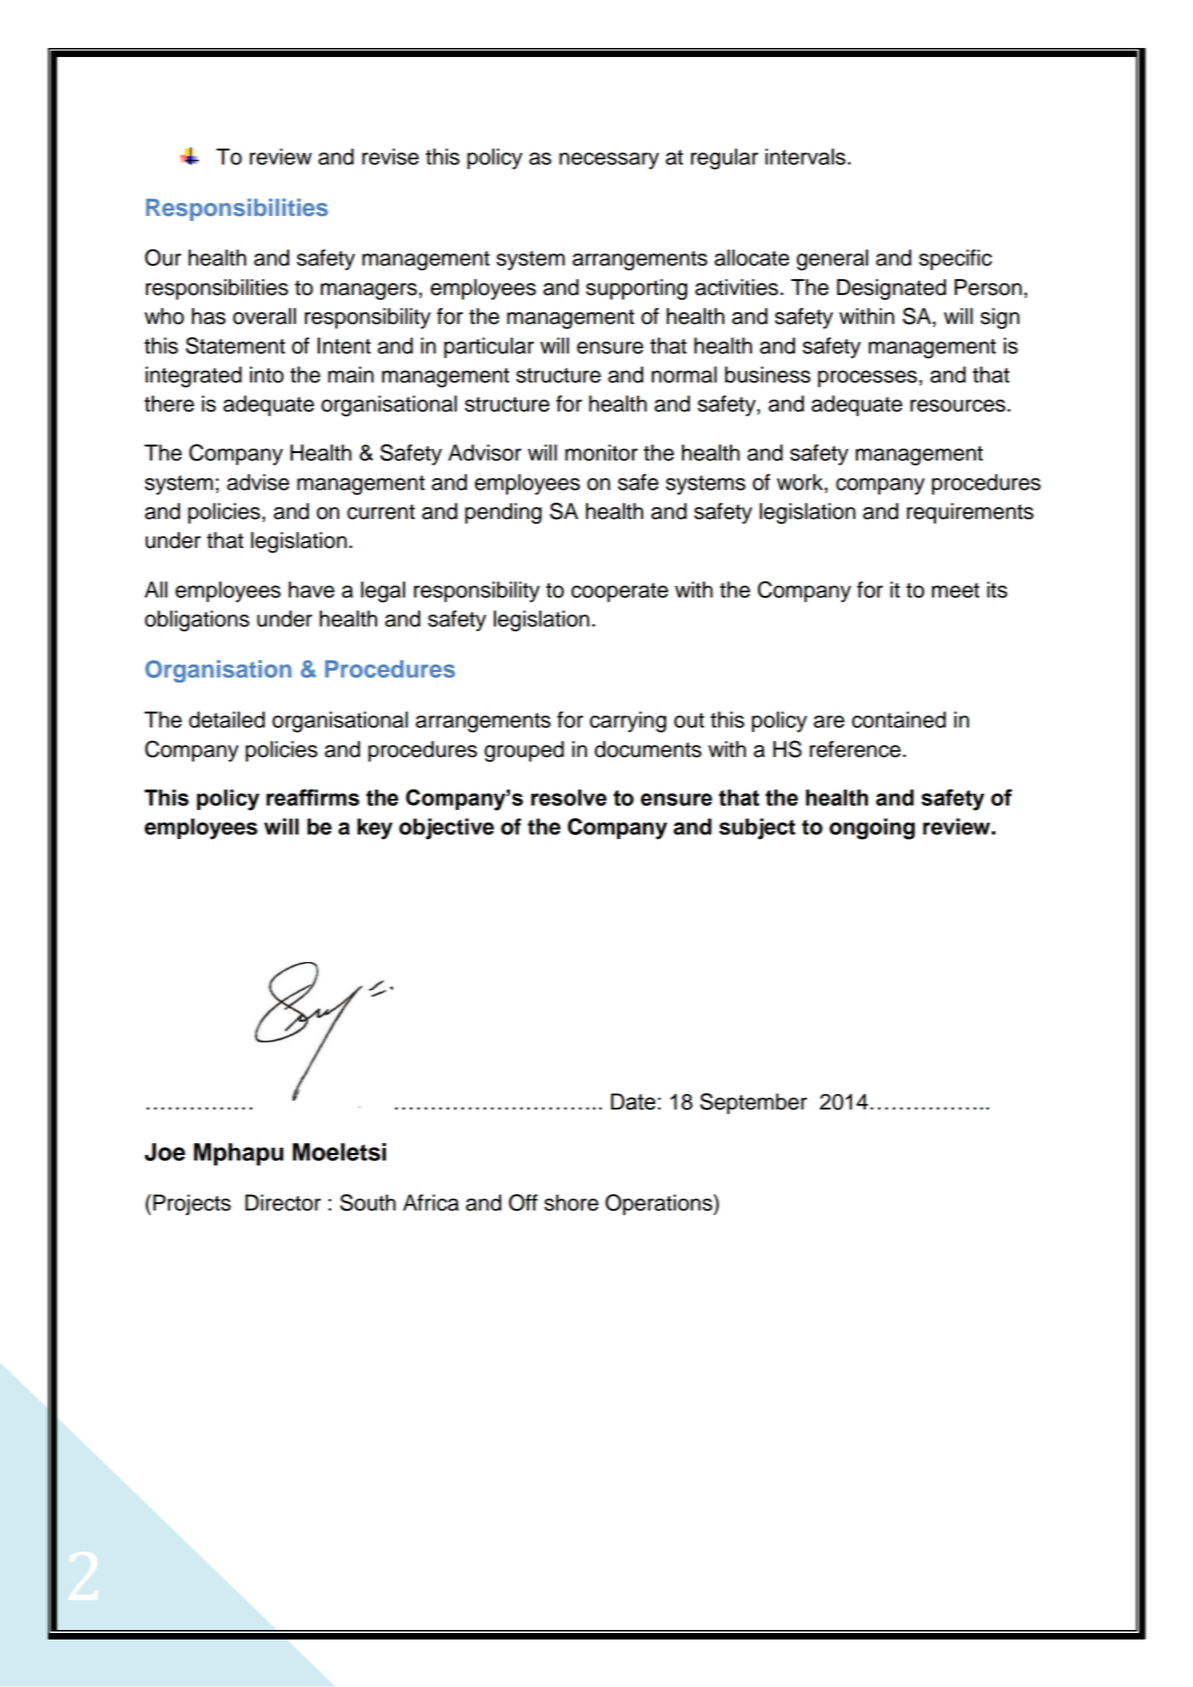 The width and height of the page is (1193, 1687). What do you see at coordinates (283, 1202) in the page?
I see `Director` at bounding box center [283, 1202].
